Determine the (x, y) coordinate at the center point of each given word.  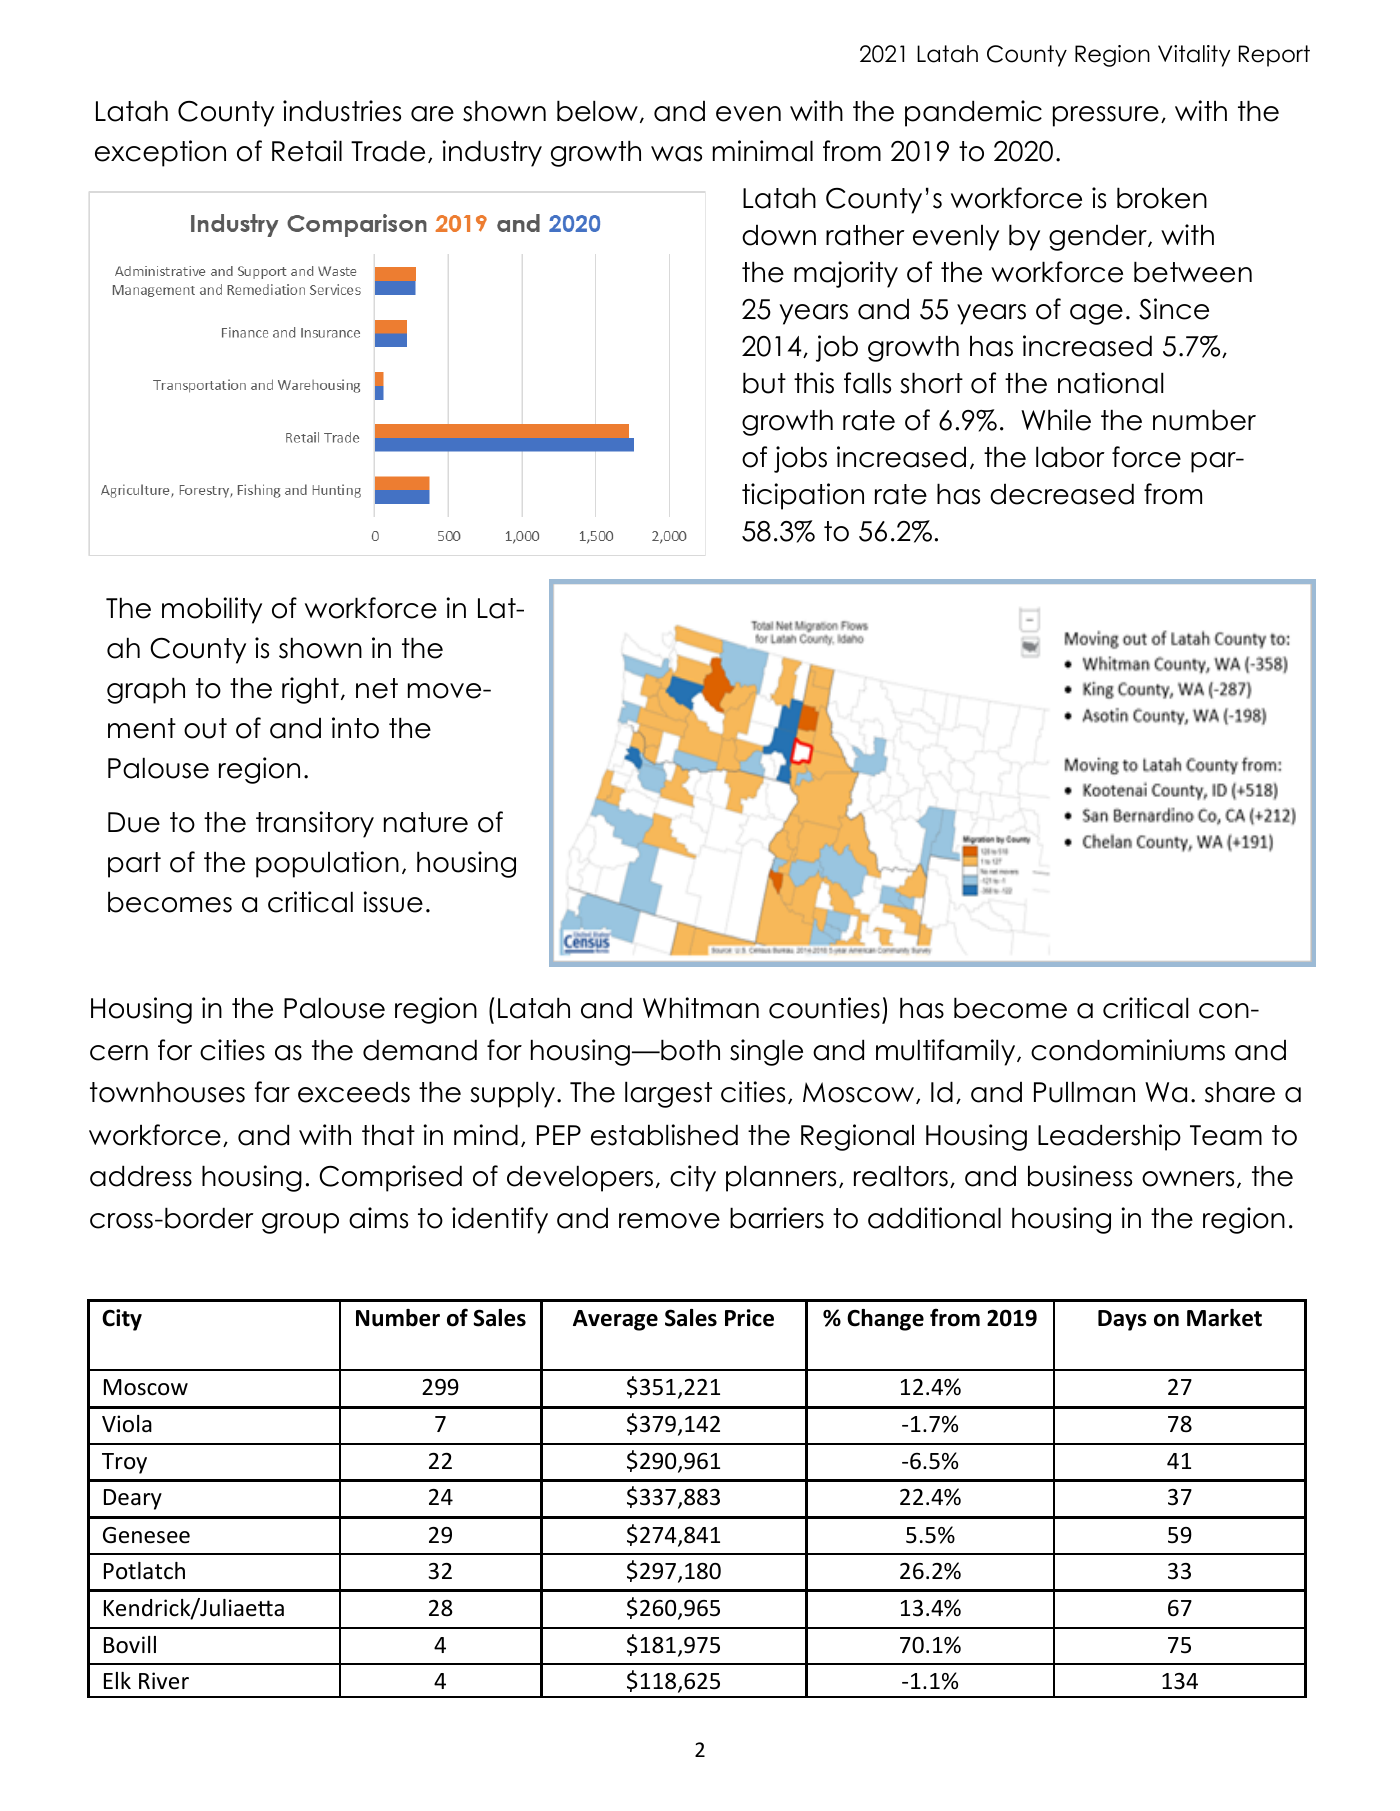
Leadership (1109, 1137)
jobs (800, 459)
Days (1122, 1320)
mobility (212, 610)
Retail (307, 151)
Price (749, 1318)
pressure (1106, 116)
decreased (1062, 494)
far (272, 1092)
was (676, 154)
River (164, 1681)
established (664, 1135)
